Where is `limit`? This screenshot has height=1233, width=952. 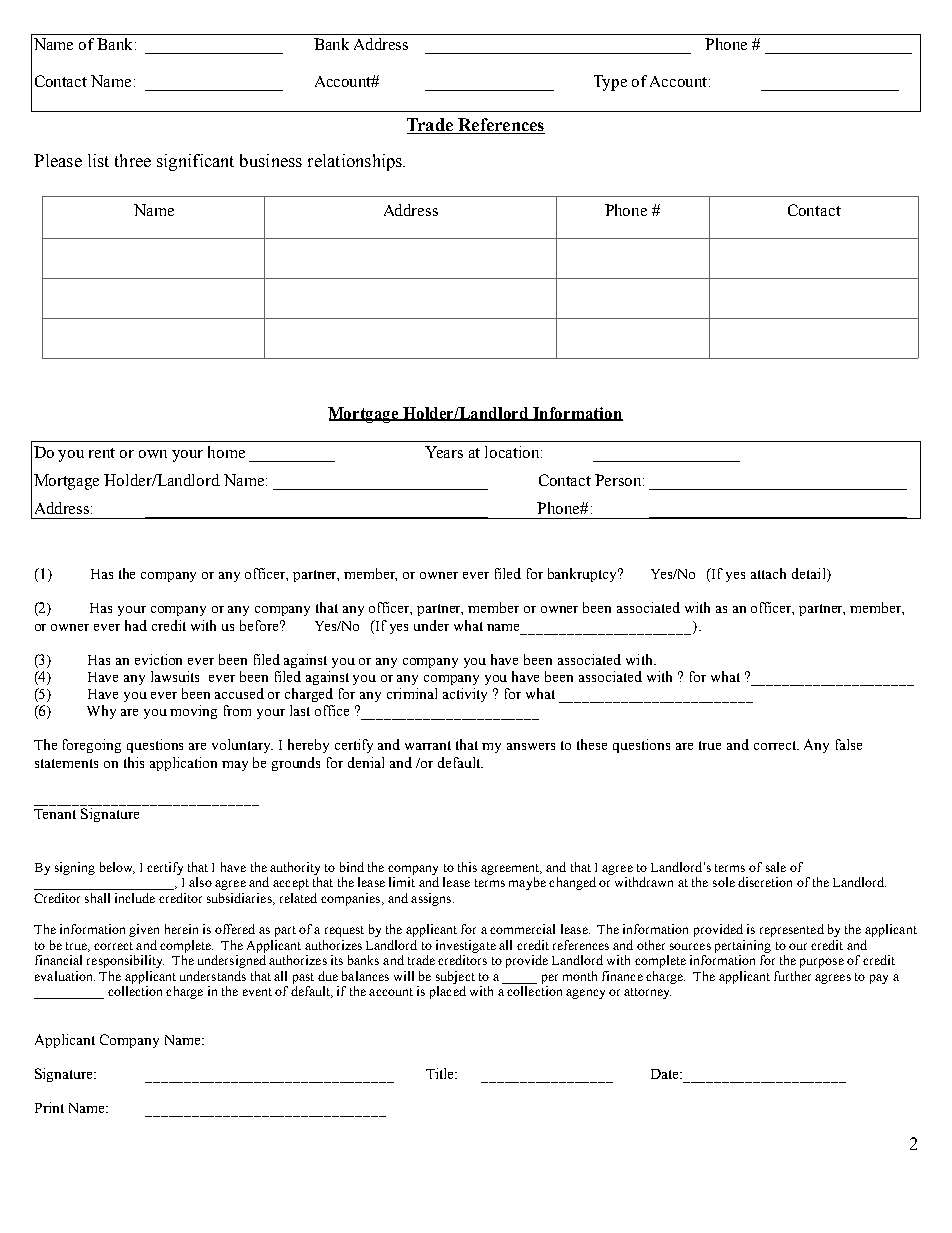
limit is located at coordinates (402, 882).
